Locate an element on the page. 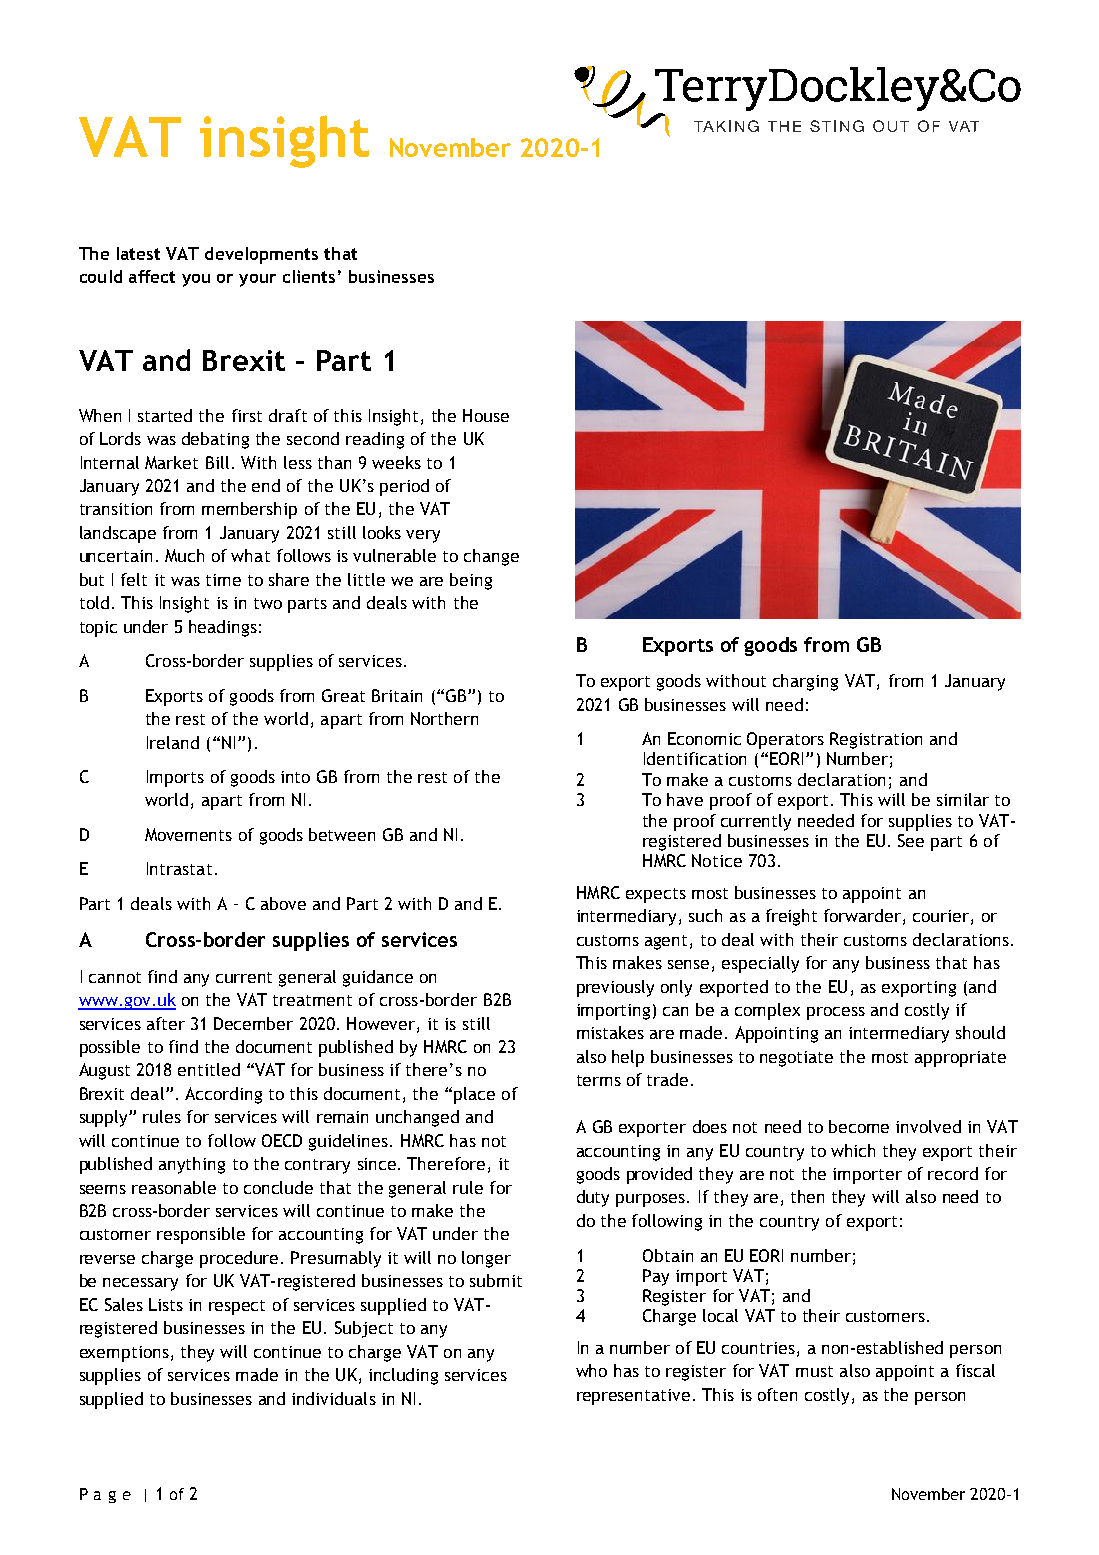  become is located at coordinates (859, 1126).
